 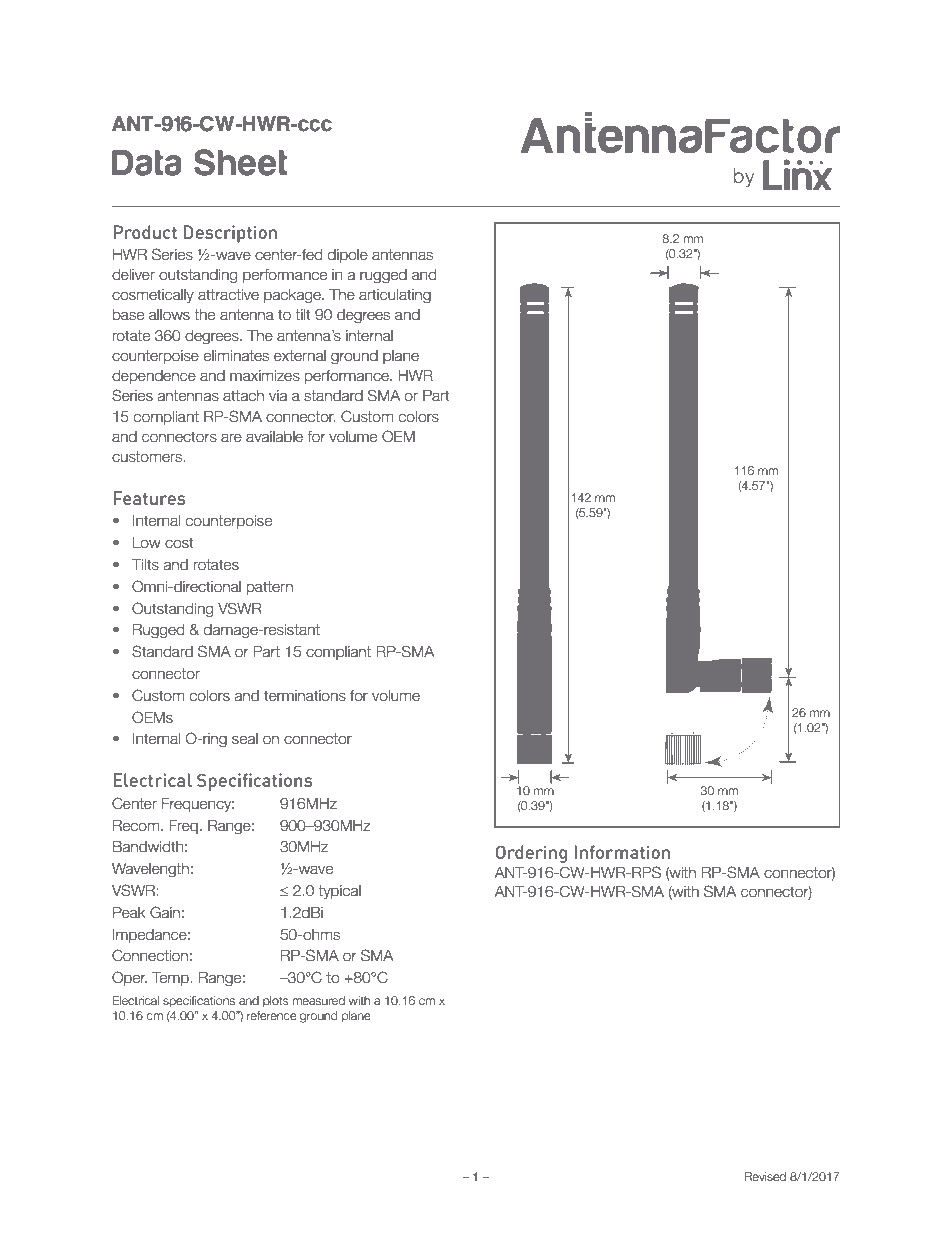 What do you see at coordinates (245, 739) in the page?
I see `seal` at bounding box center [245, 739].
